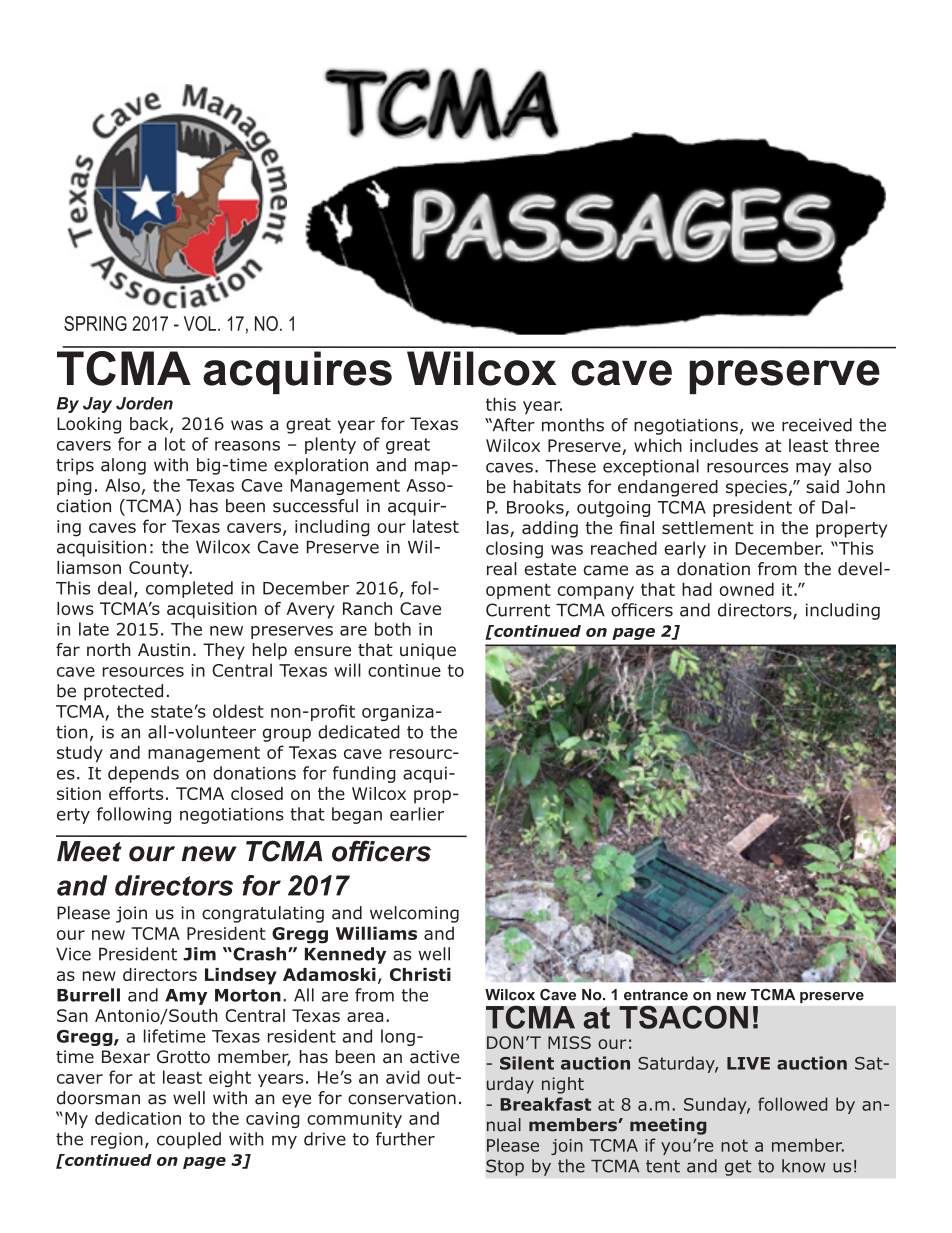 The width and height of the screenshot is (952, 1233). Describe the element at coordinates (143, 774) in the screenshot. I see `depends` at that location.
